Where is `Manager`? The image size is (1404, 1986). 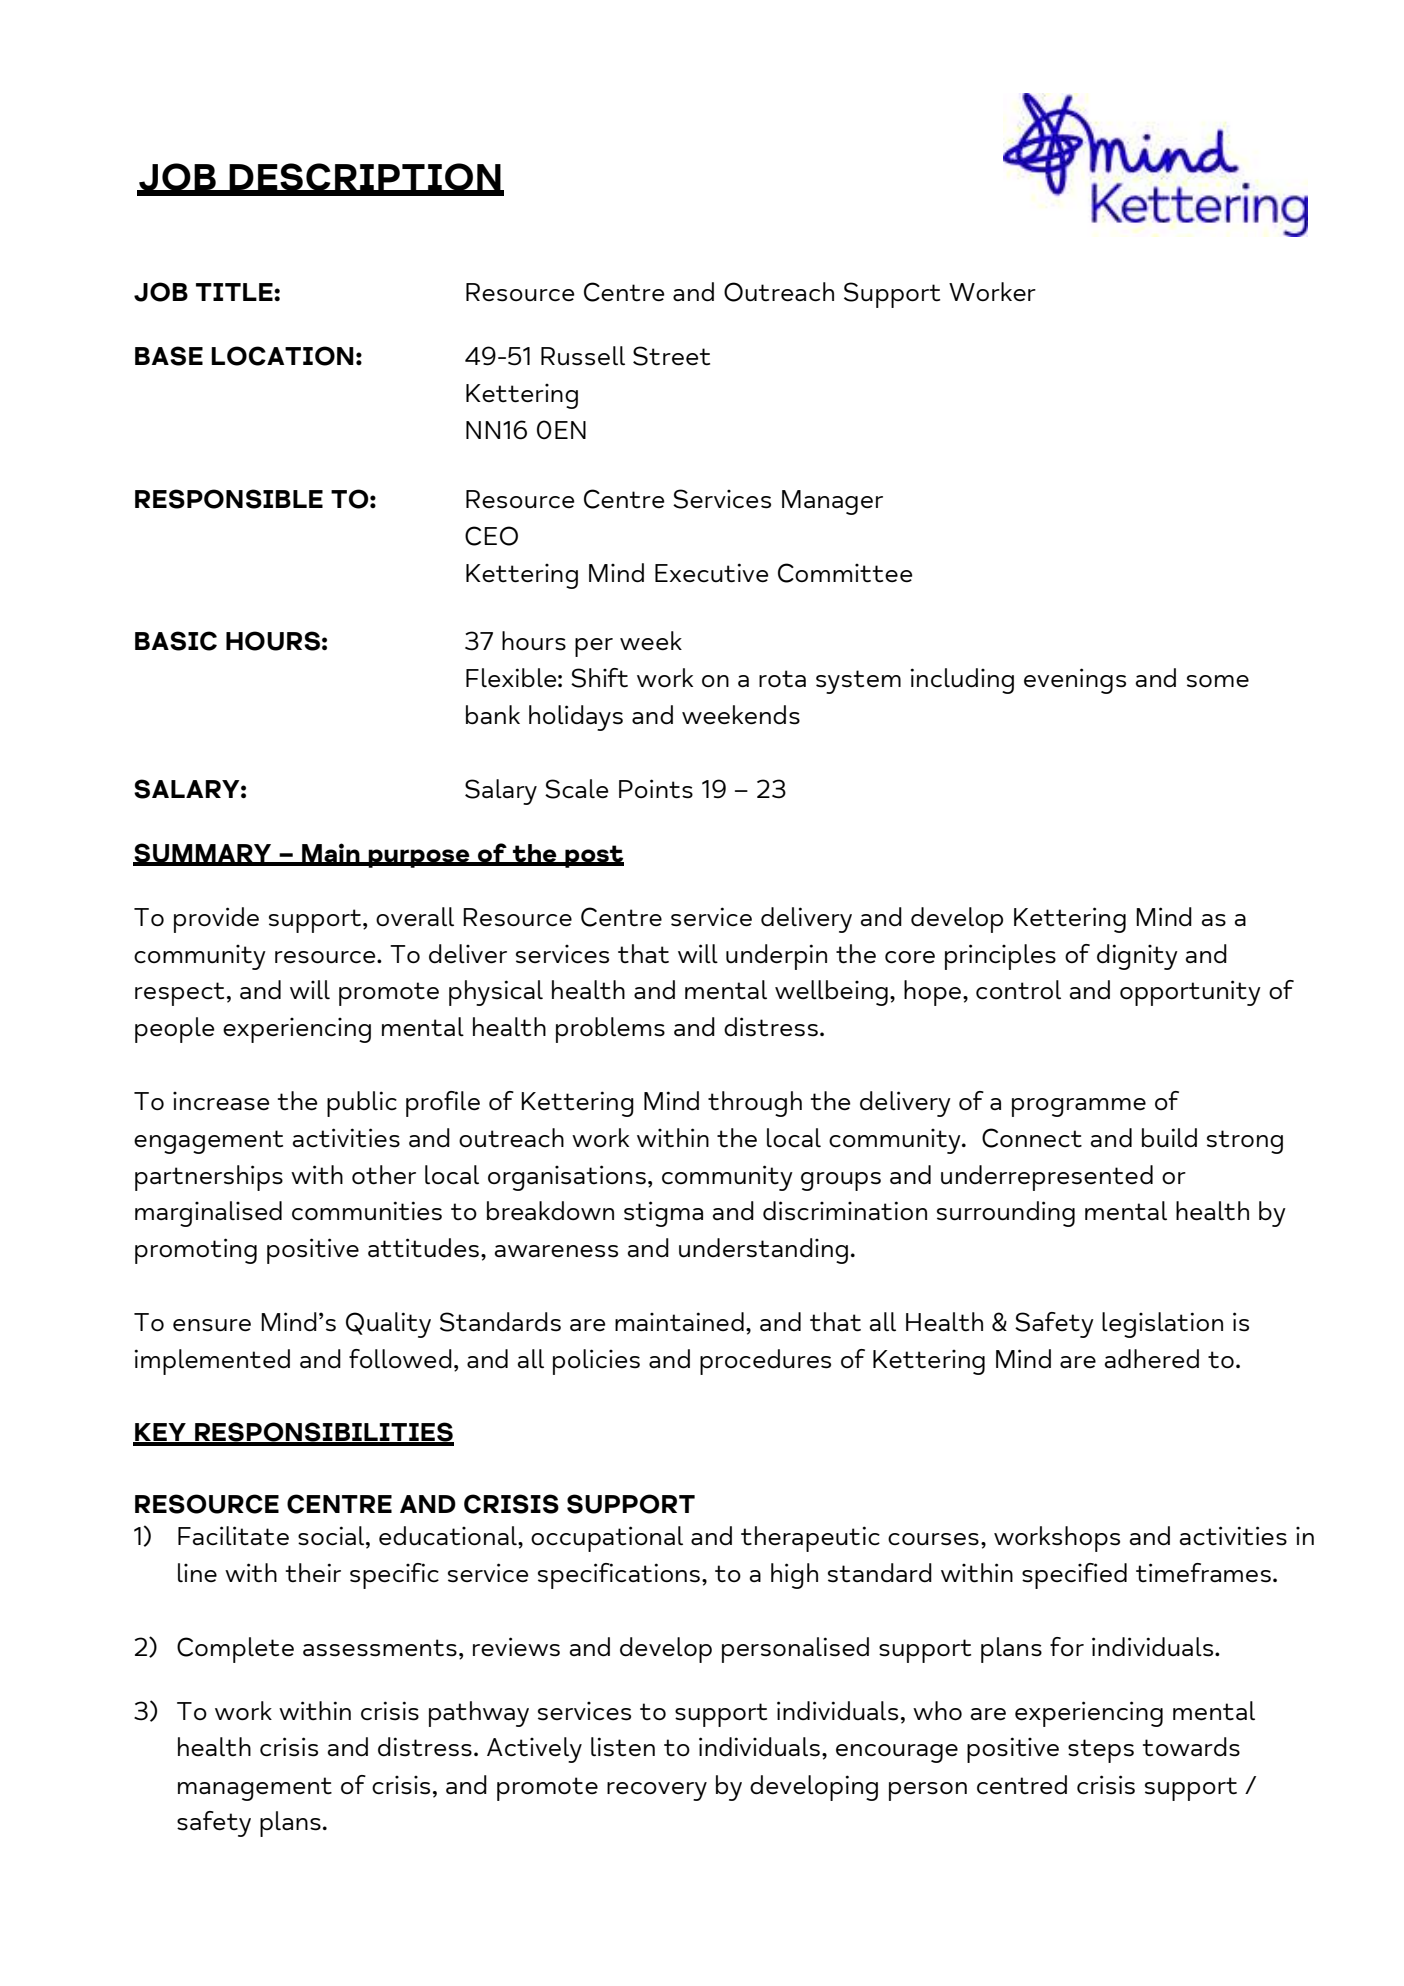 Manager is located at coordinates (832, 502).
